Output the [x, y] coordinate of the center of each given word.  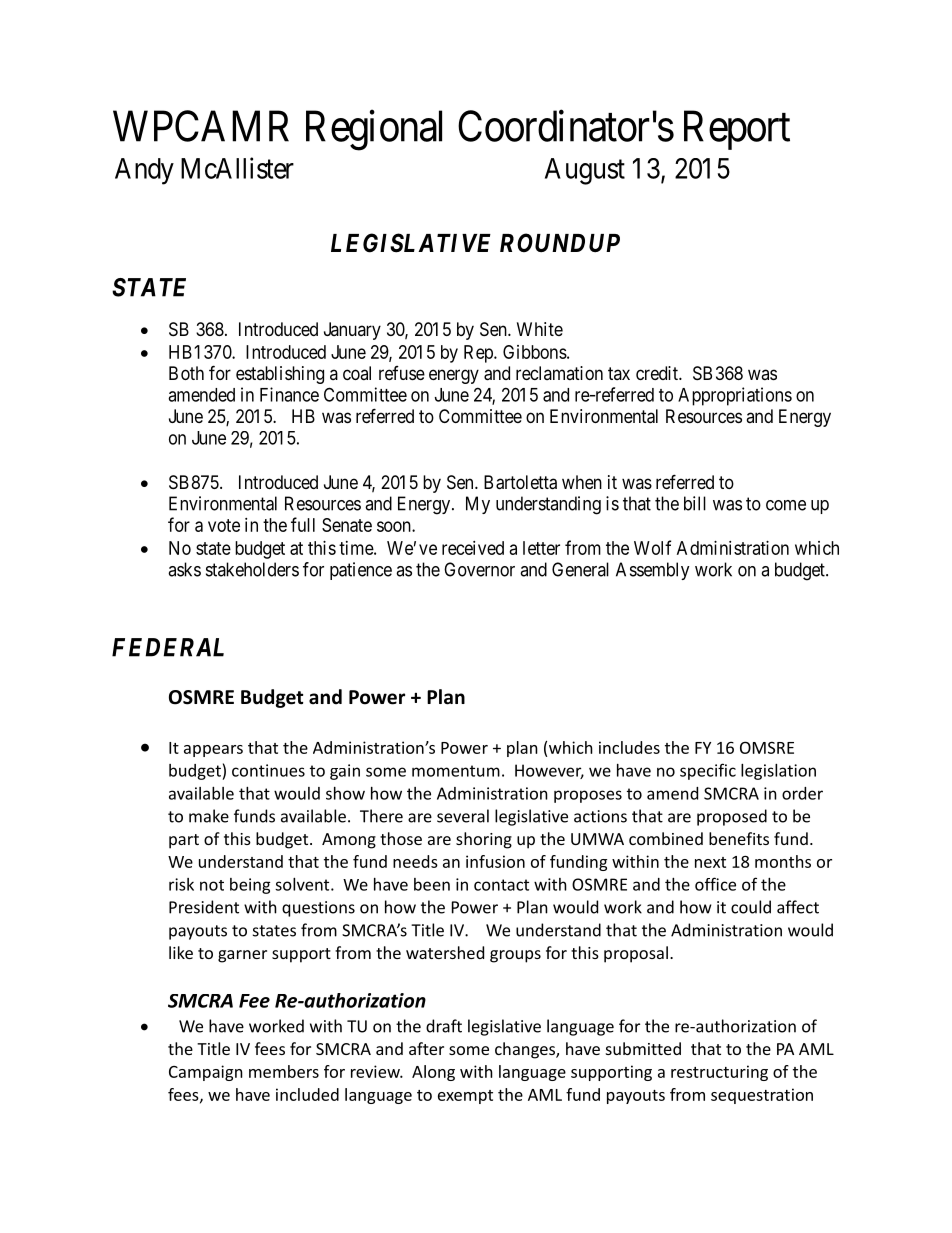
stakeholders [252, 569]
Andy [144, 171]
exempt [465, 1097]
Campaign [206, 1073]
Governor [479, 569]
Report [737, 130]
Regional [374, 130]
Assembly [653, 571]
